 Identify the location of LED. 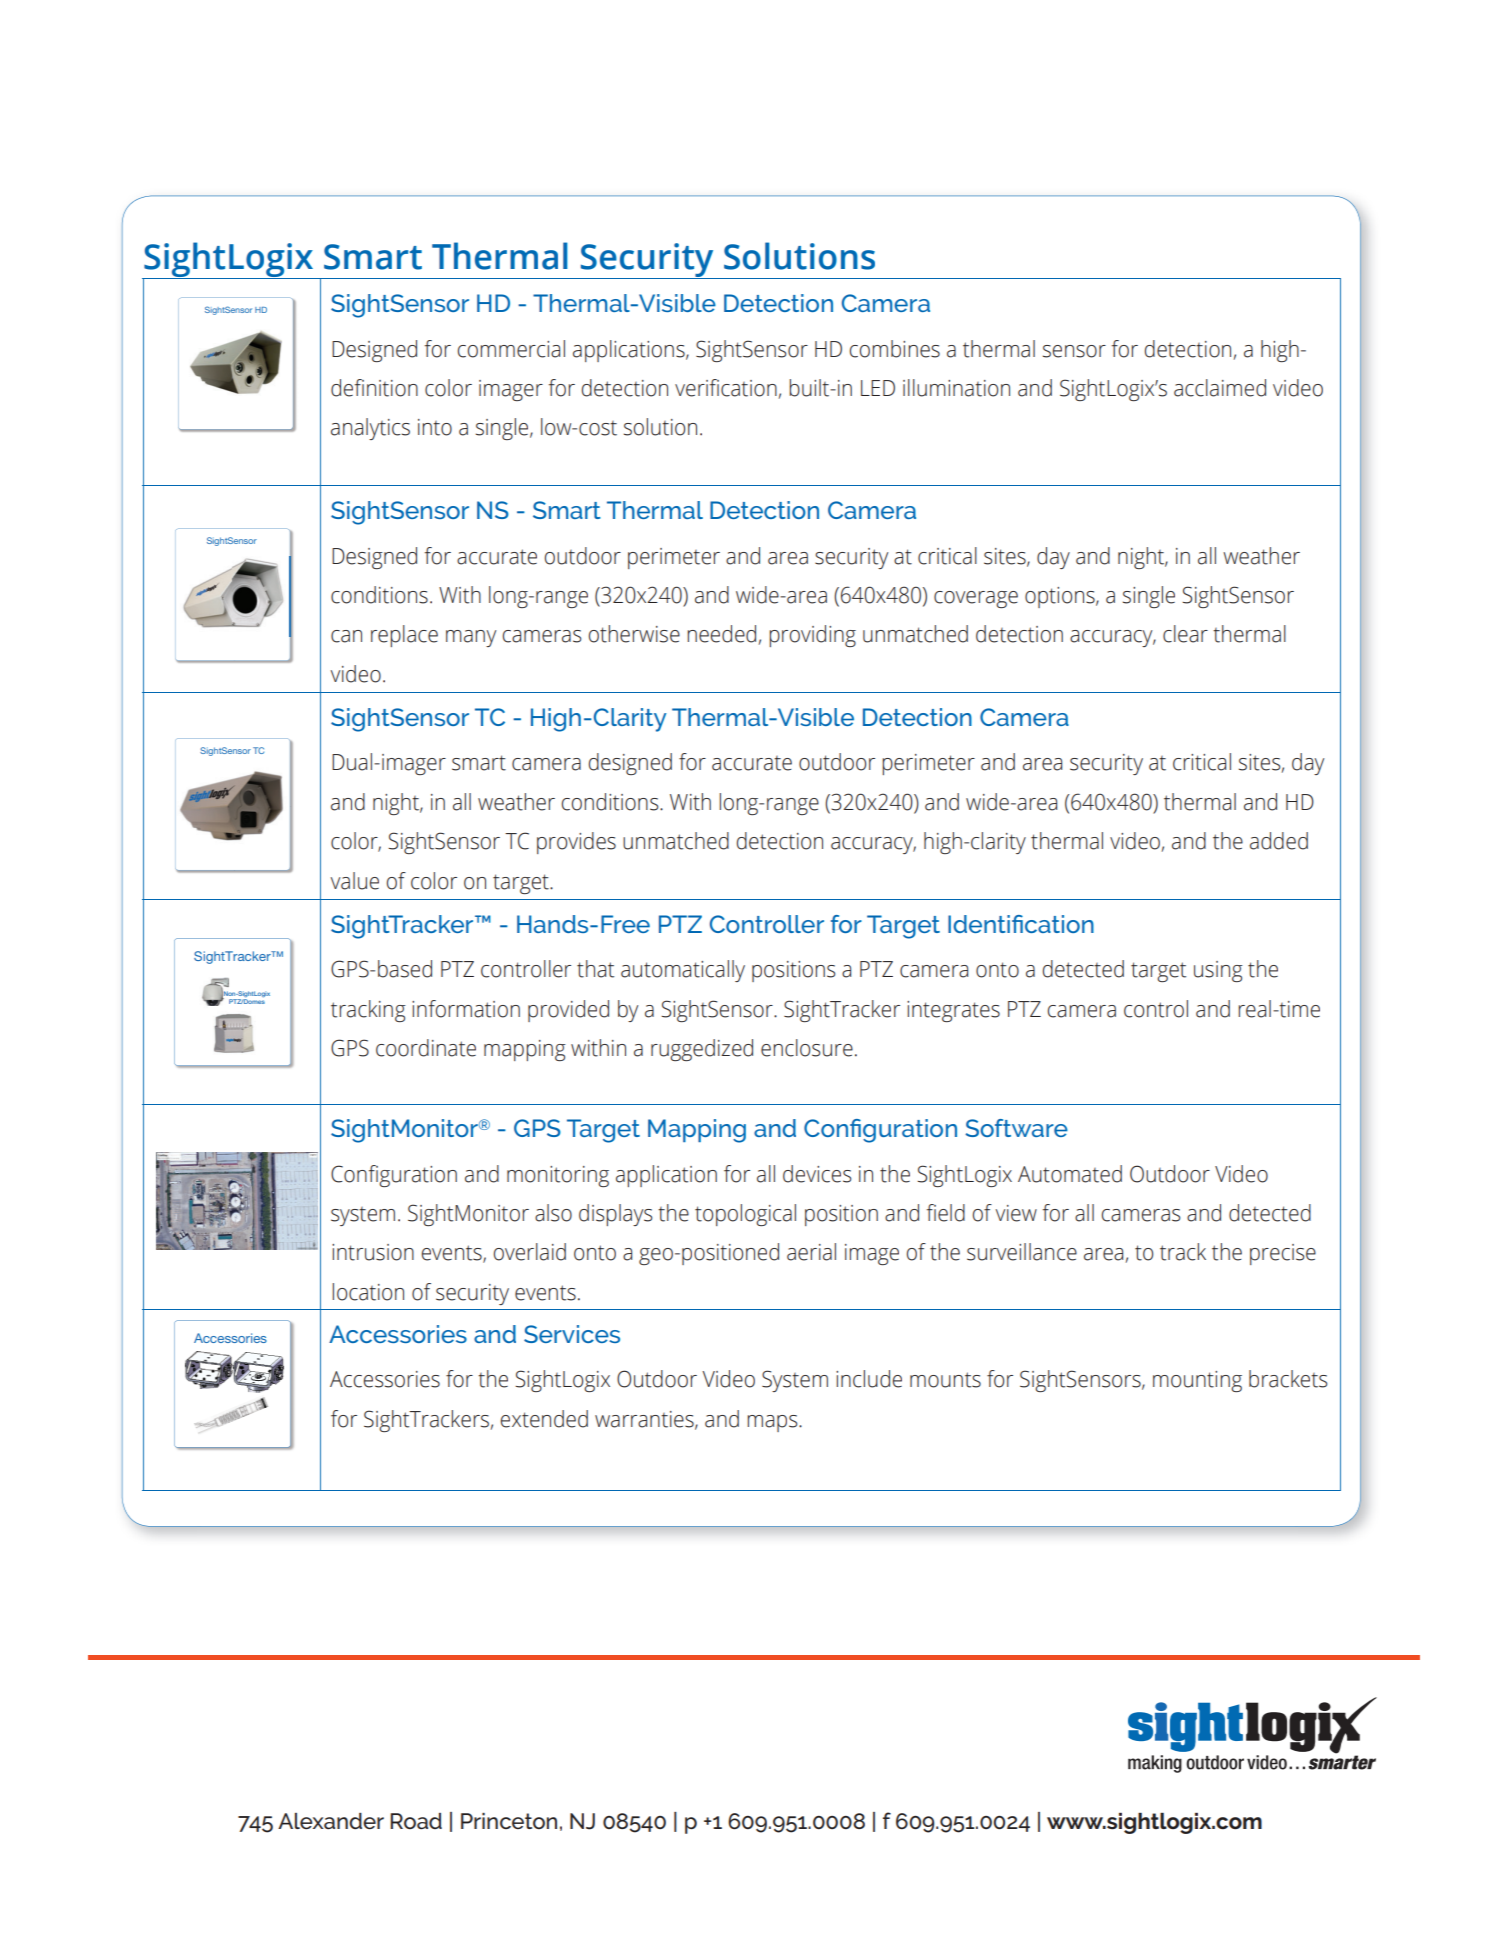
(878, 388).
